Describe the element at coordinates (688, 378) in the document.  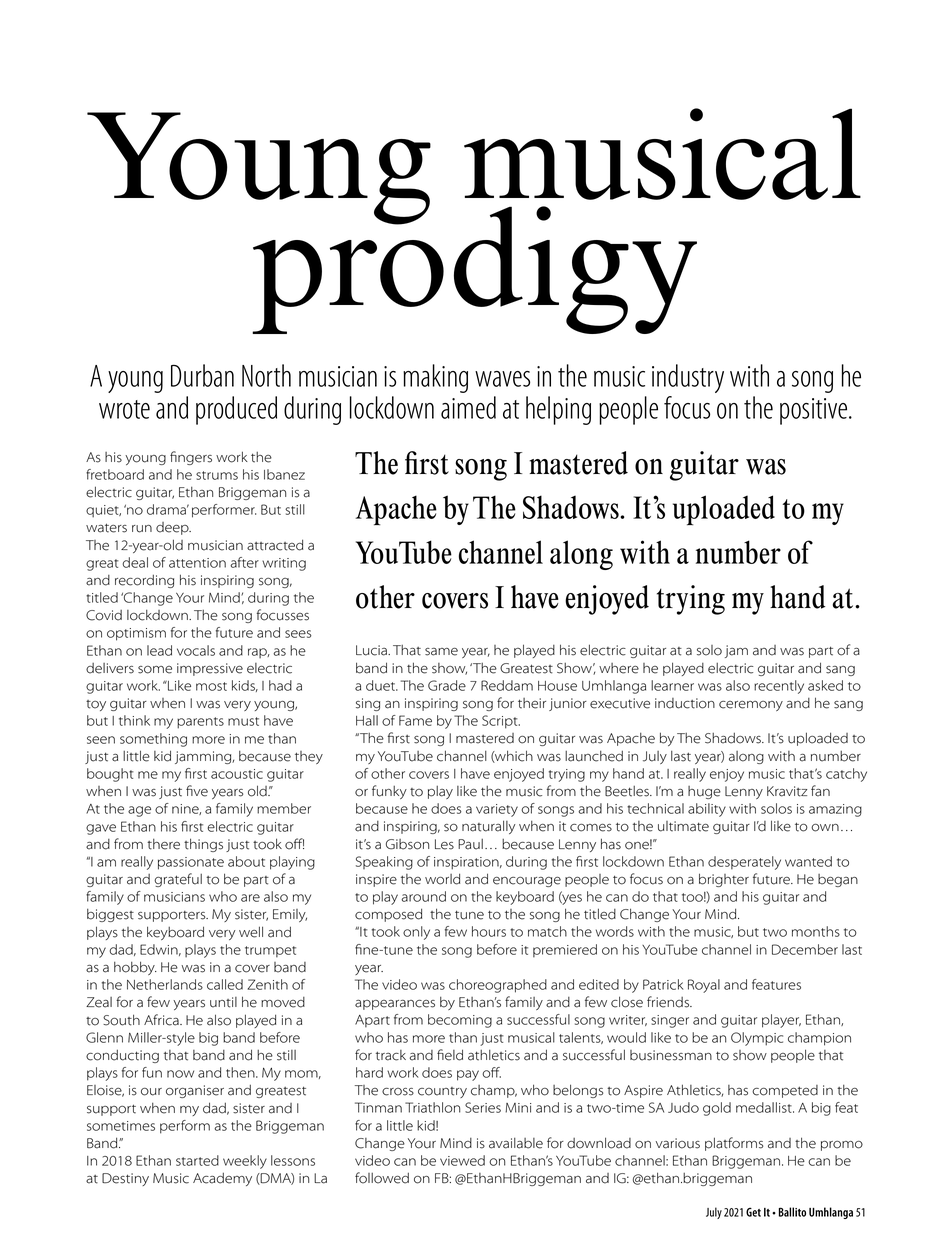
I see `industry` at that location.
